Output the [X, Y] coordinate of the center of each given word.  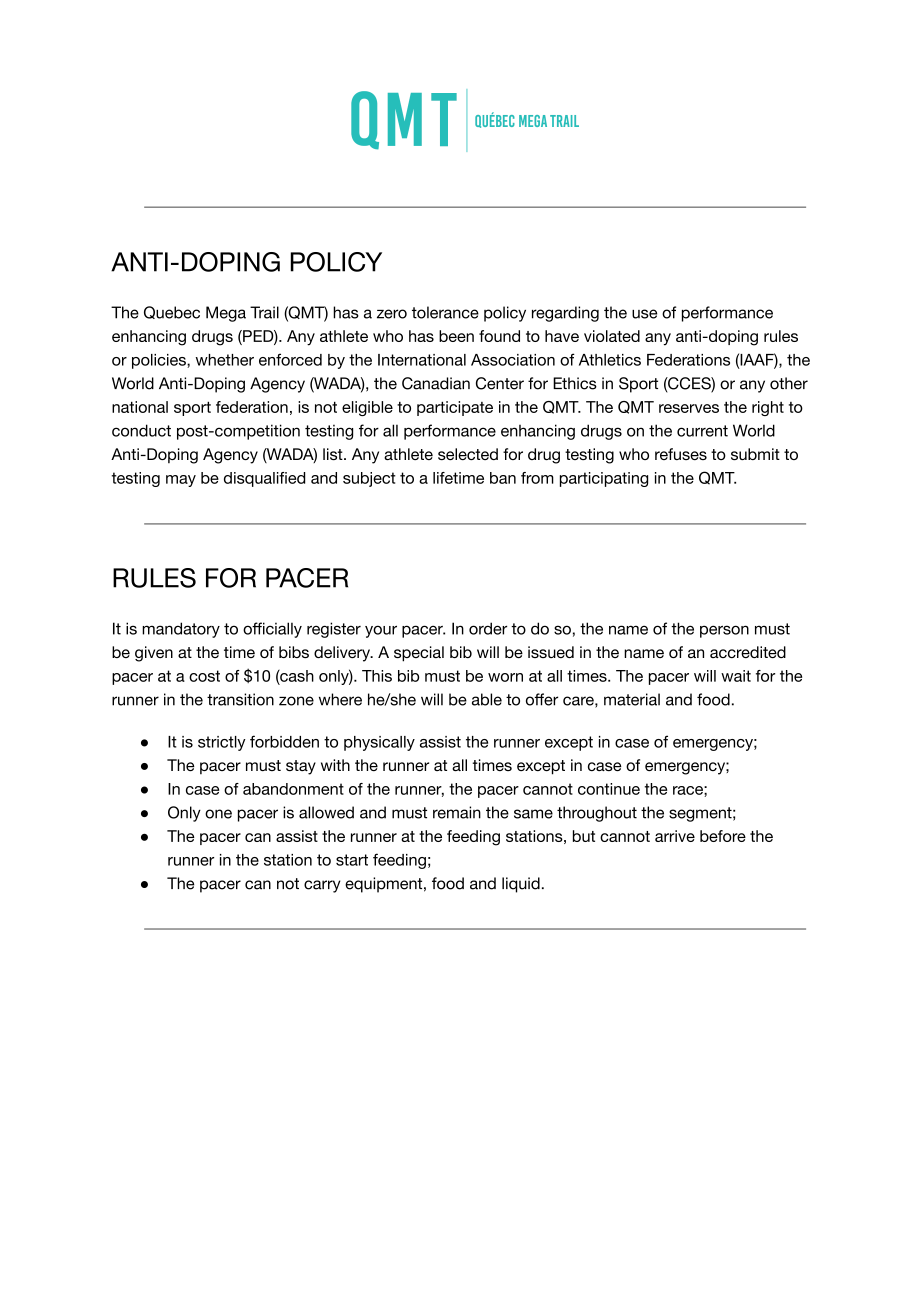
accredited [748, 652]
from [537, 478]
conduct [141, 430]
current [702, 431]
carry [322, 886]
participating [604, 479]
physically [379, 743]
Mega [226, 314]
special [419, 654]
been [456, 336]
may [181, 481]
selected [468, 454]
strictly [222, 743]
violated [612, 336]
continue [609, 789]
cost [204, 676]
